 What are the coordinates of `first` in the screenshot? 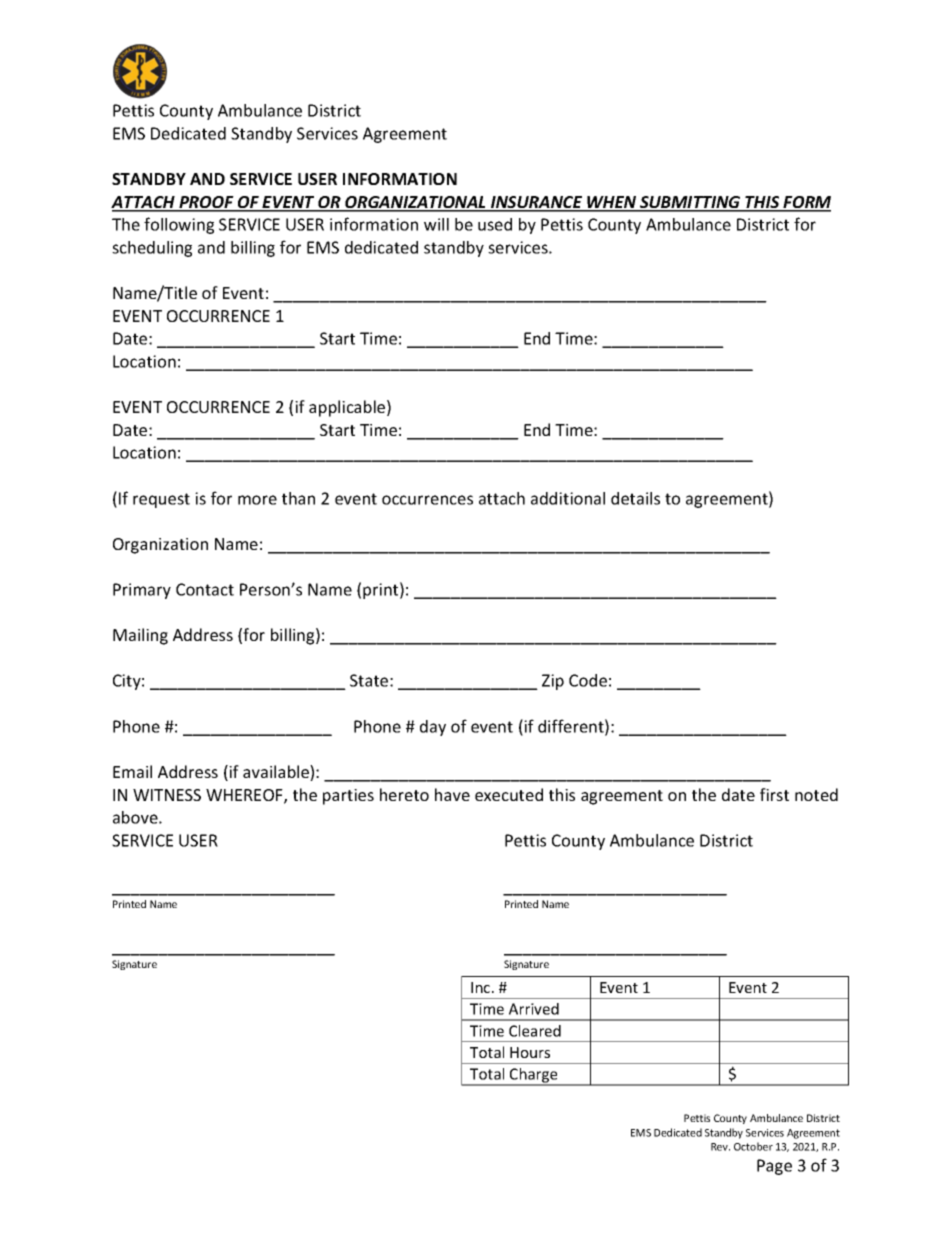 It's located at (774, 794).
